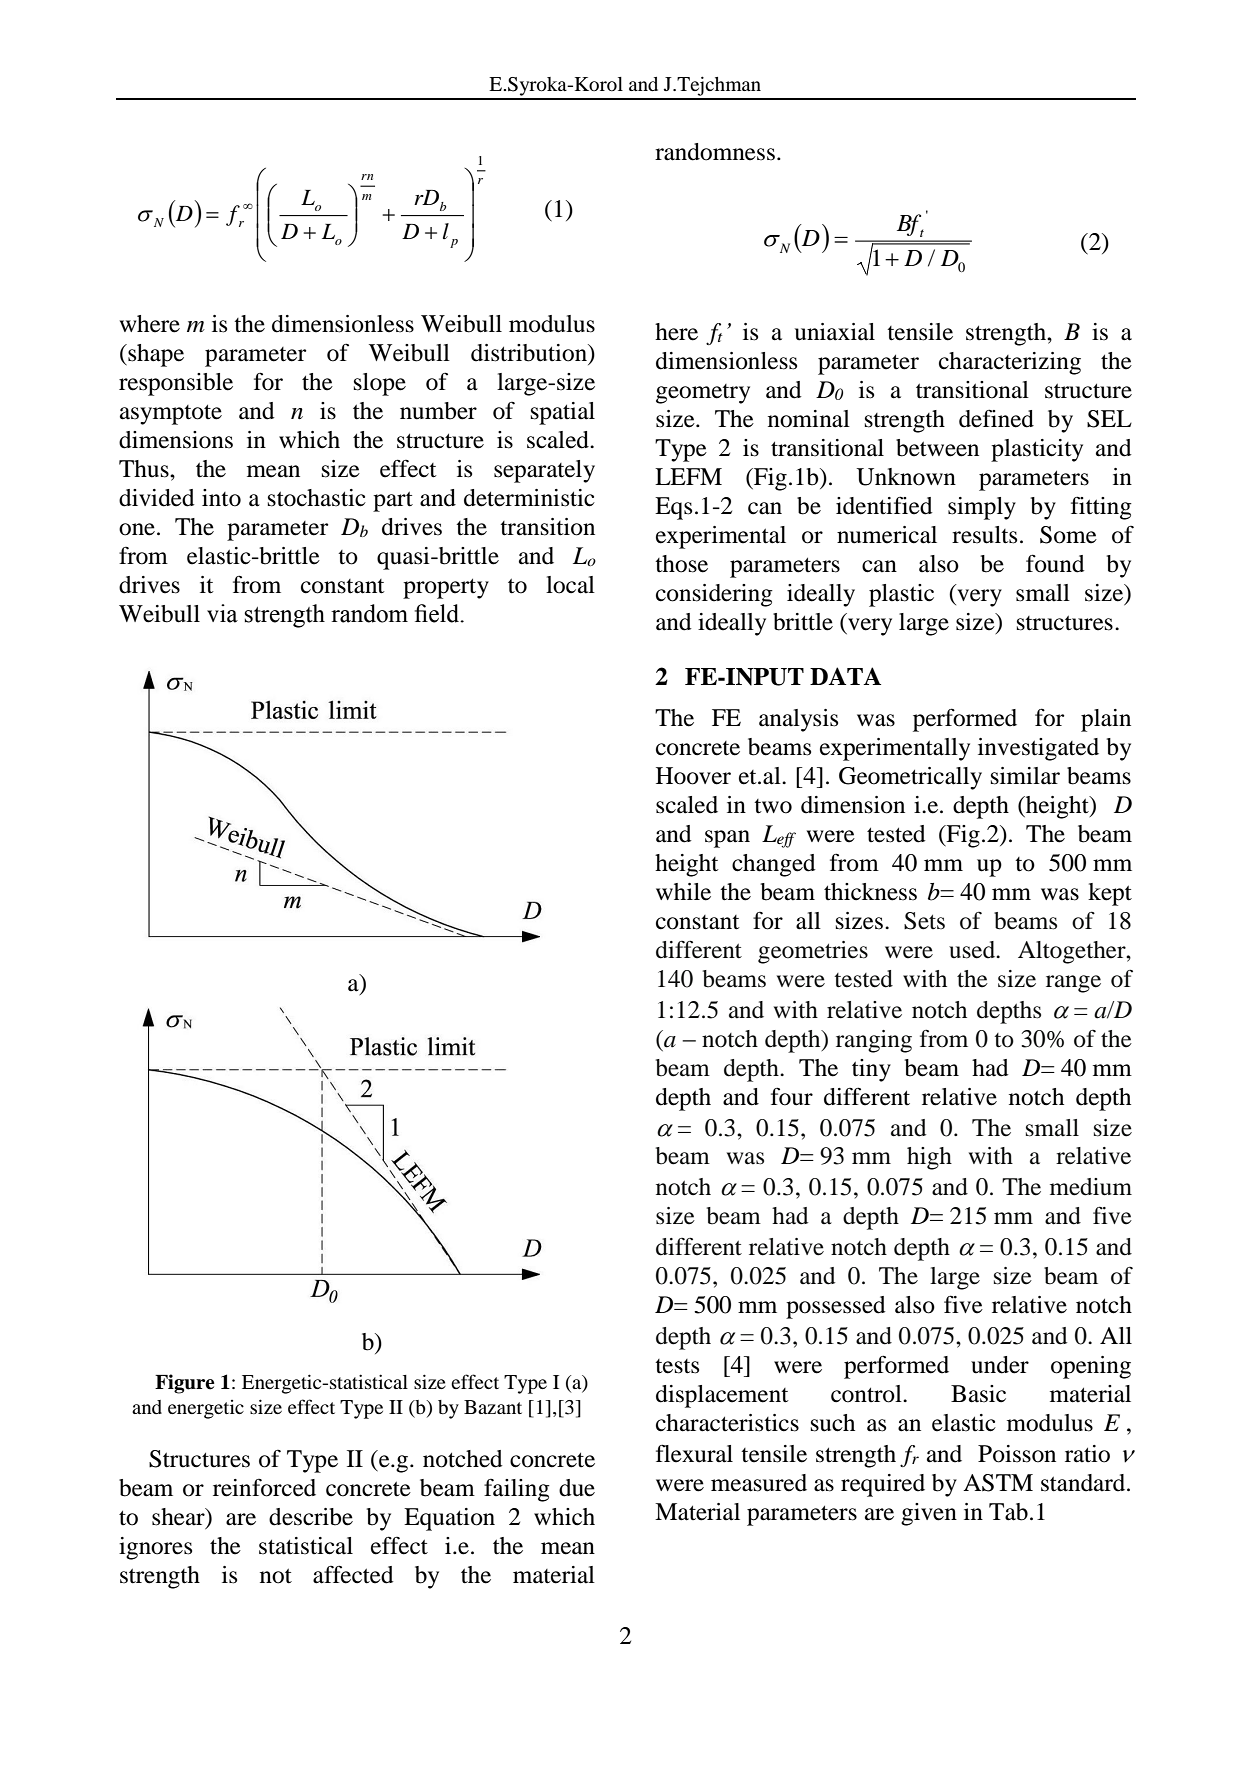 The width and height of the document is (1251, 1769). Describe the element at coordinates (683, 892) in the document. I see `while` at that location.
